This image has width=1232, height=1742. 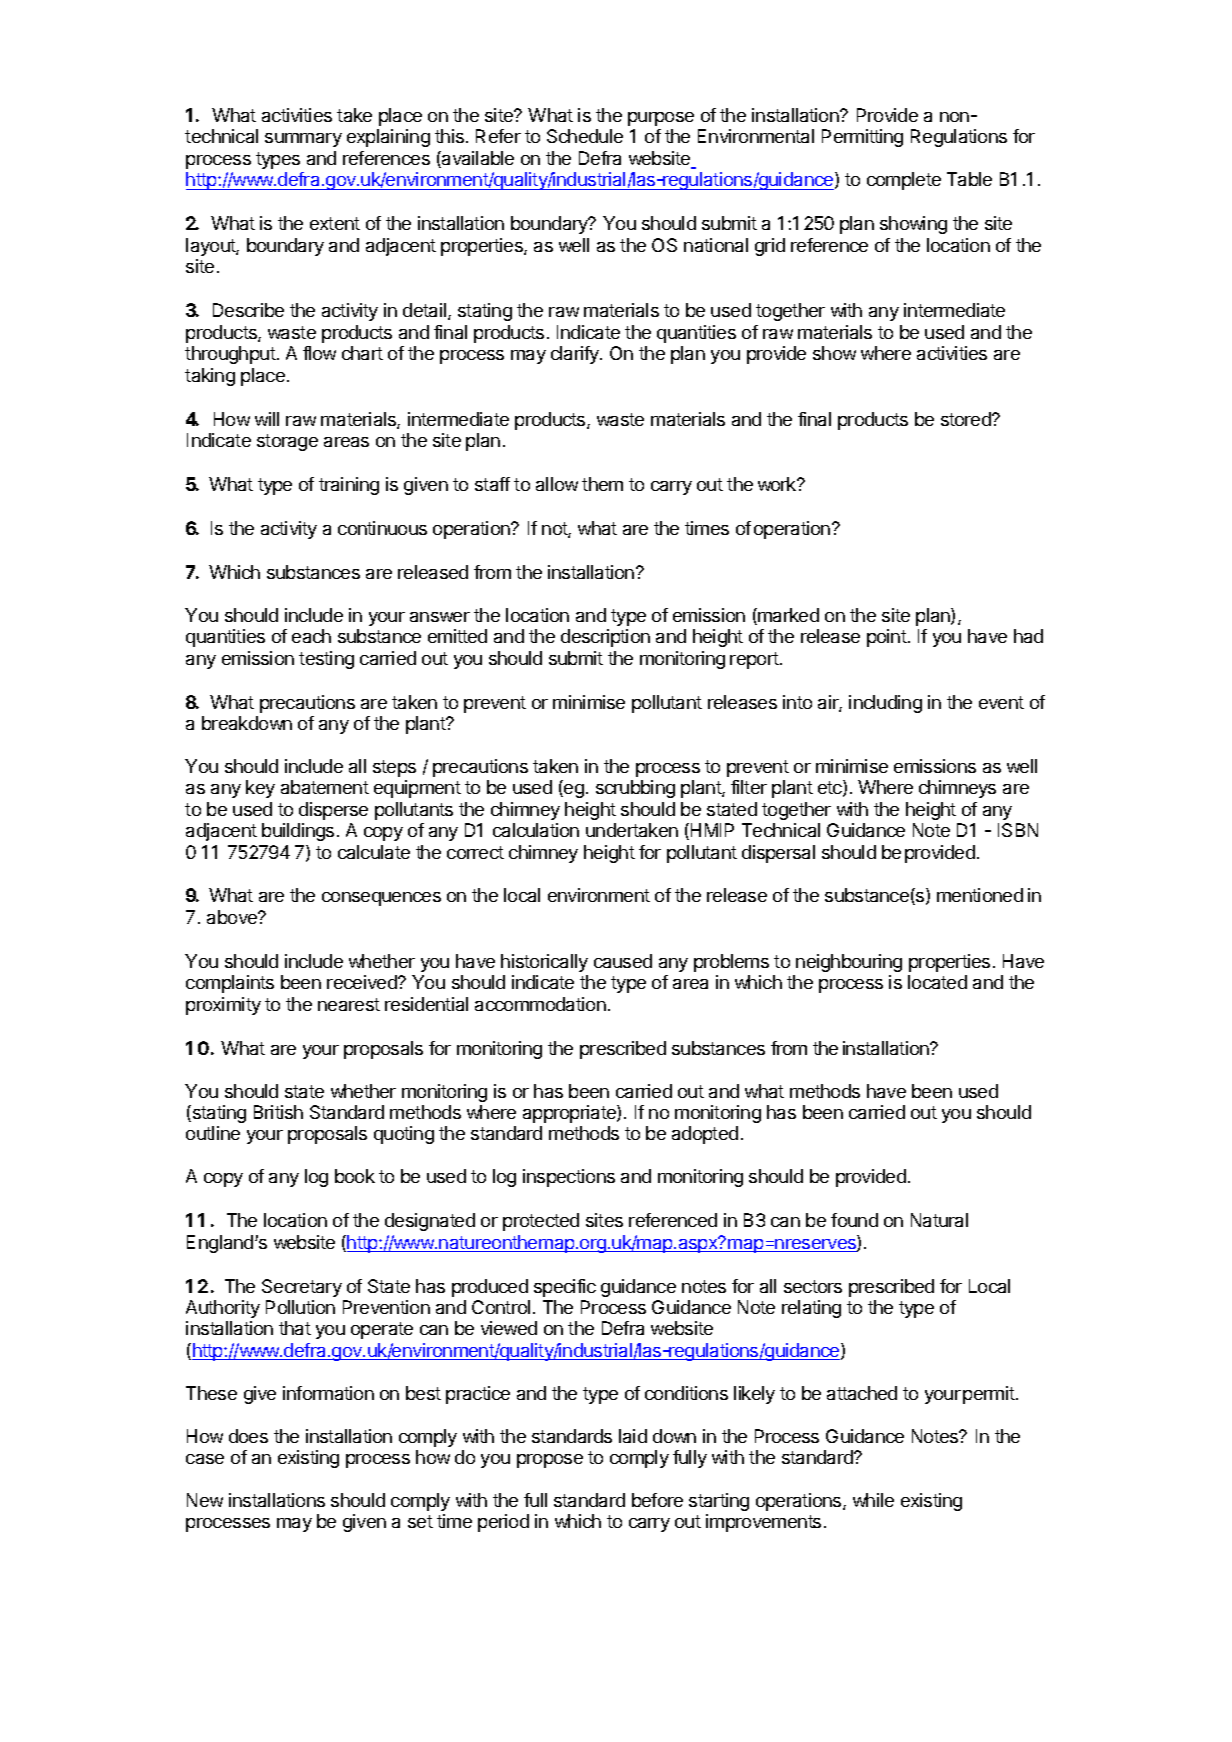 I want to click on book, so click(x=355, y=1176).
